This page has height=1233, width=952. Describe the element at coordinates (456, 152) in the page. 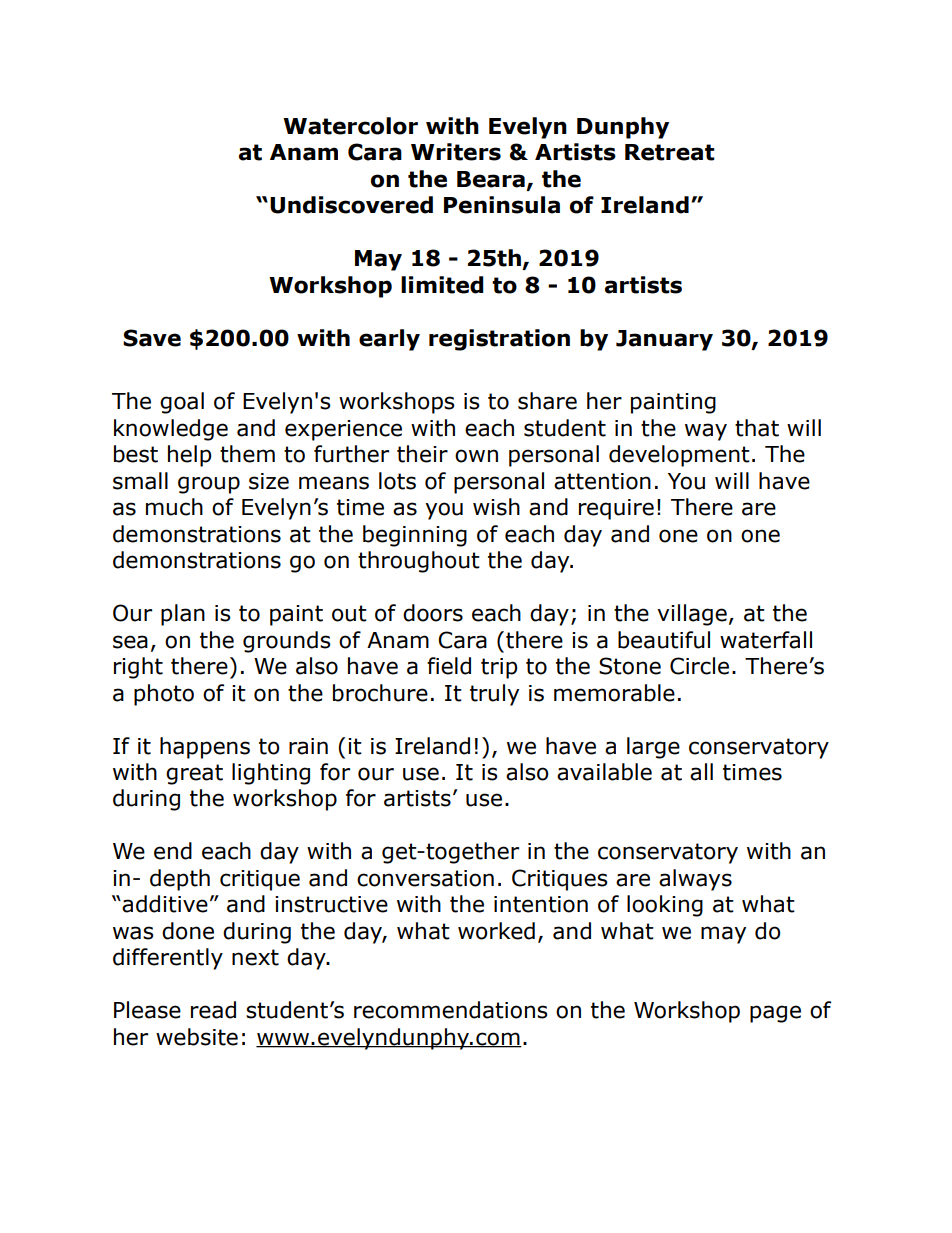

I see `Writers` at that location.
